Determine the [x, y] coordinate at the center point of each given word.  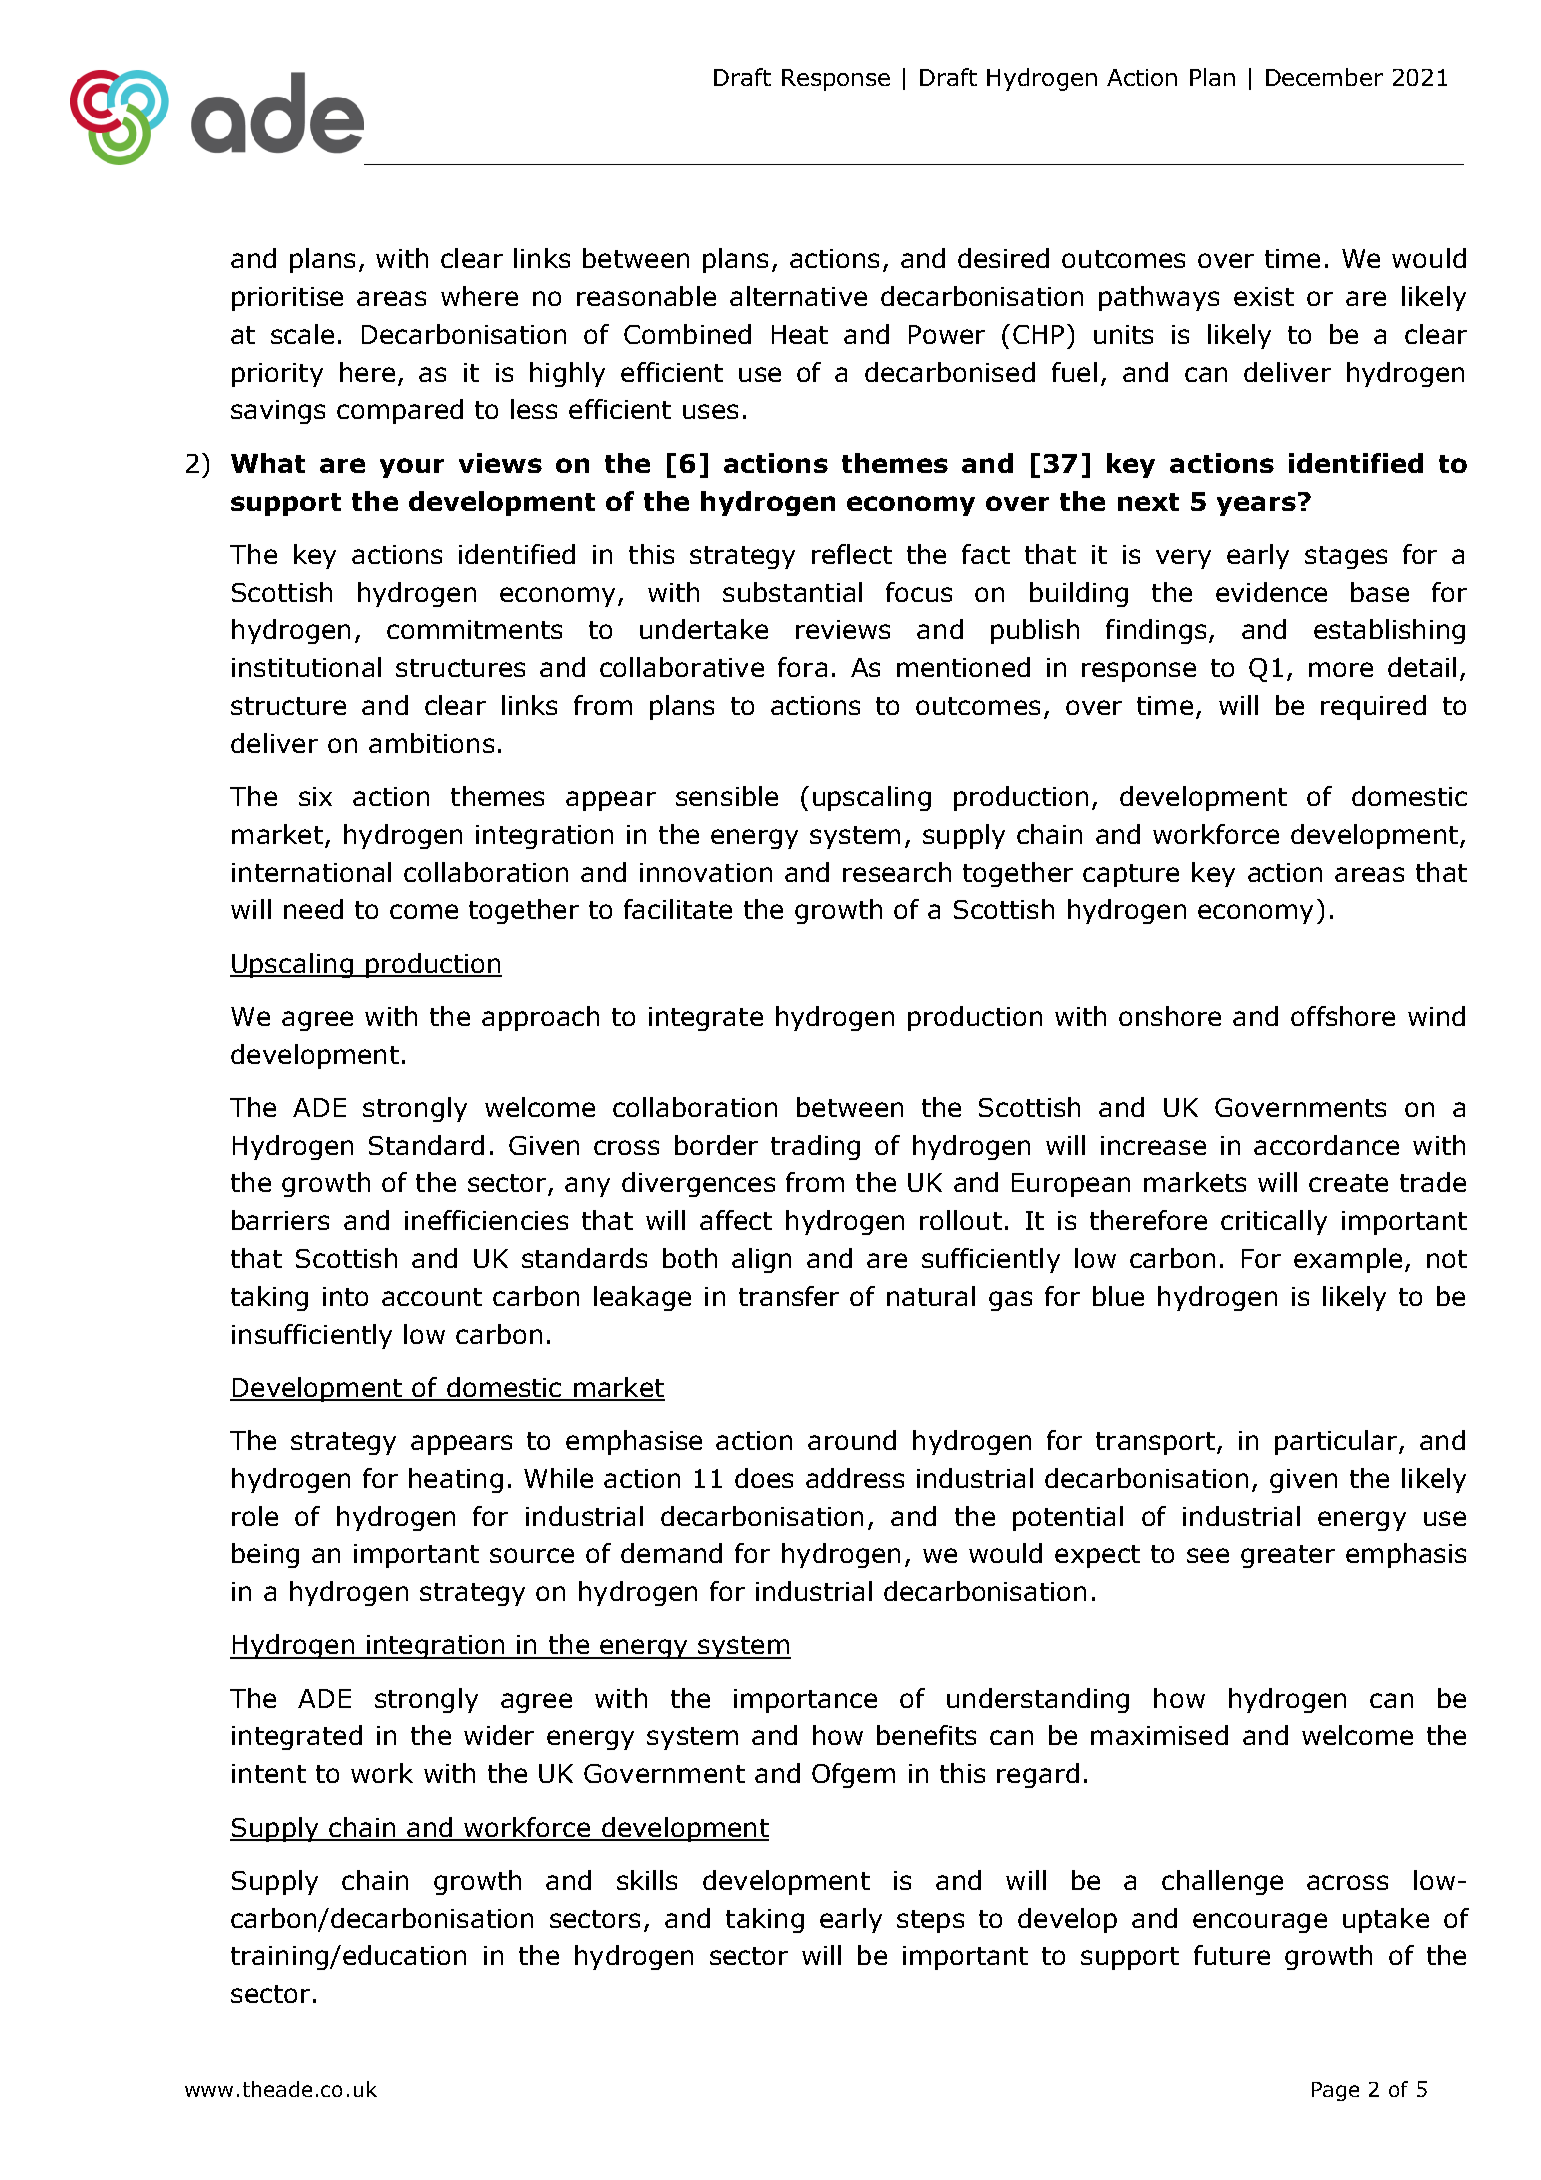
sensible [727, 796]
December [1324, 77]
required [1373, 707]
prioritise [287, 299]
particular [1337, 1442]
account [432, 1297]
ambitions [431, 743]
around [852, 1440]
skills [647, 1880]
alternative [798, 296]
